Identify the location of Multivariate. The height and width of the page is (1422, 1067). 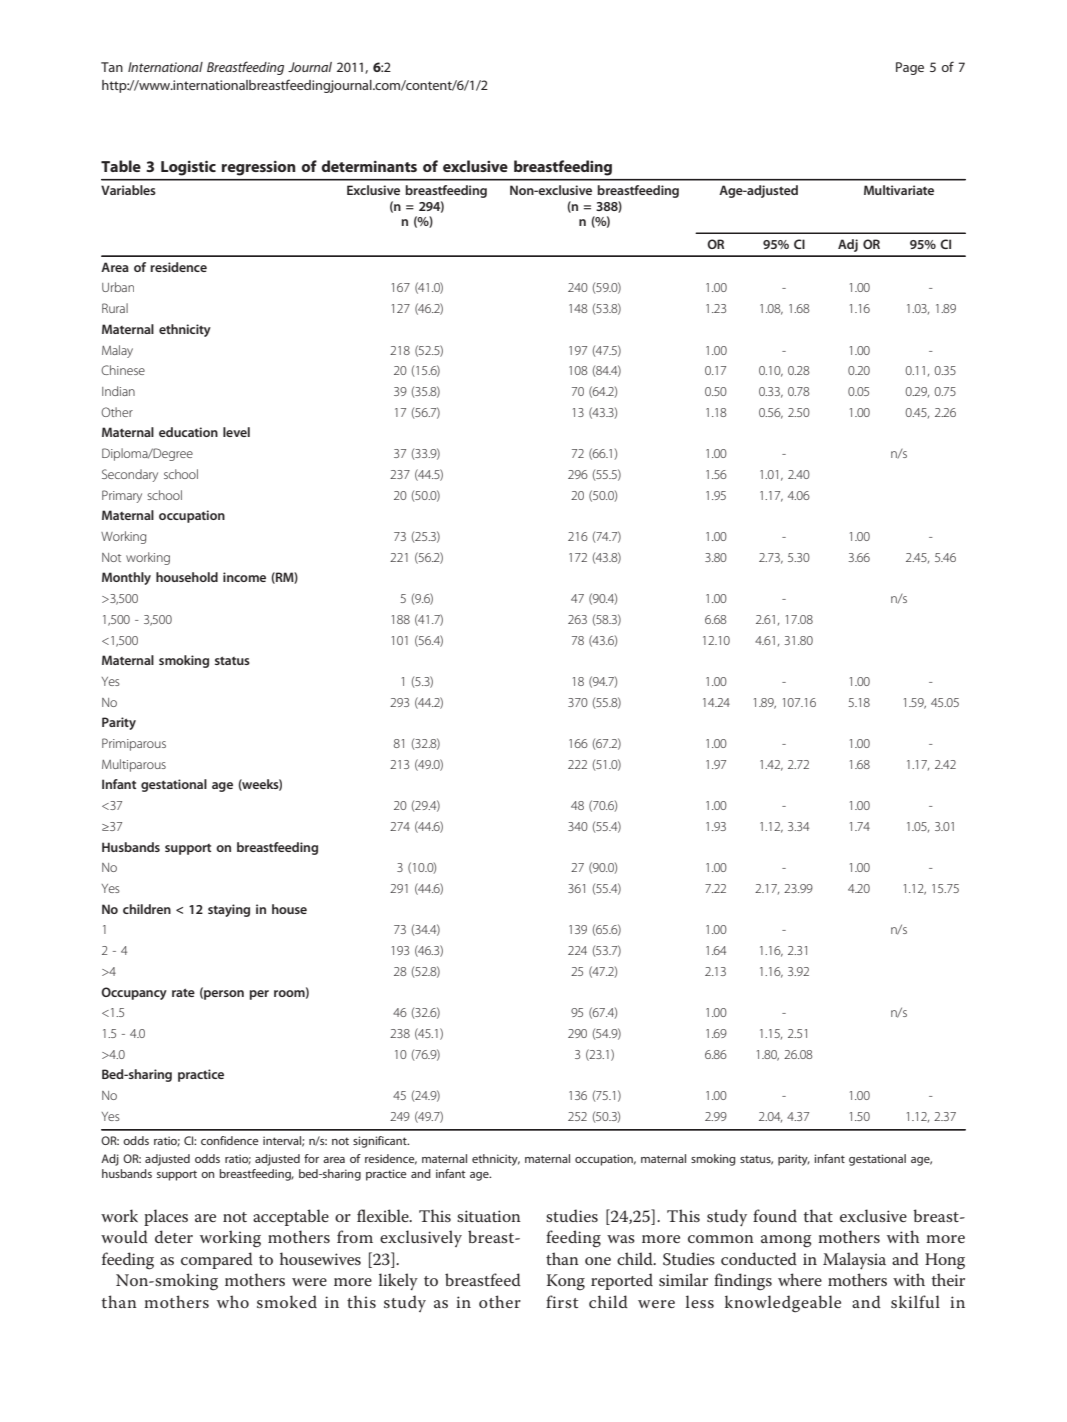
(899, 190).
